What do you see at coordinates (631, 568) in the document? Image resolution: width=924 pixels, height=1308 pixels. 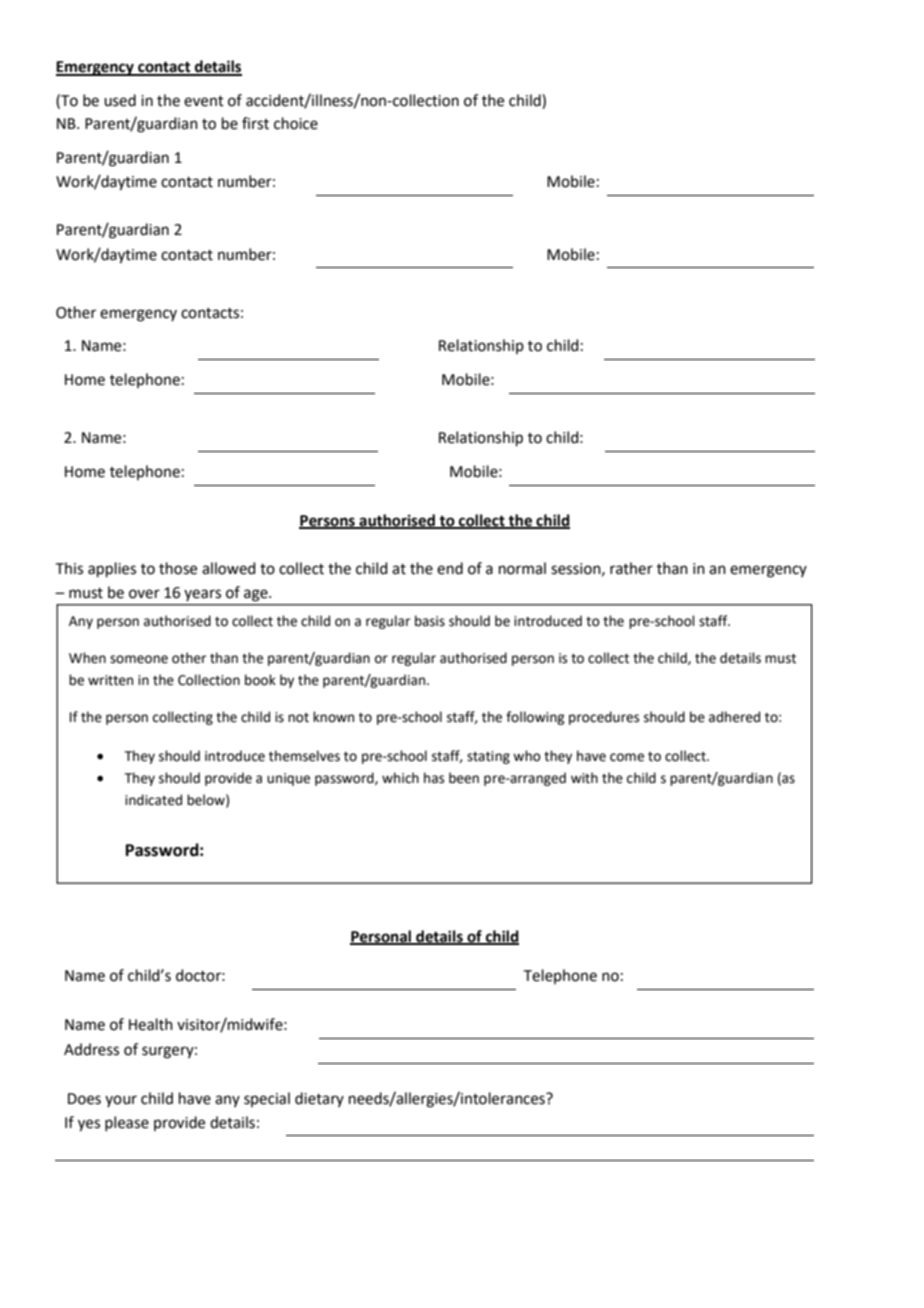 I see `rather` at bounding box center [631, 568].
